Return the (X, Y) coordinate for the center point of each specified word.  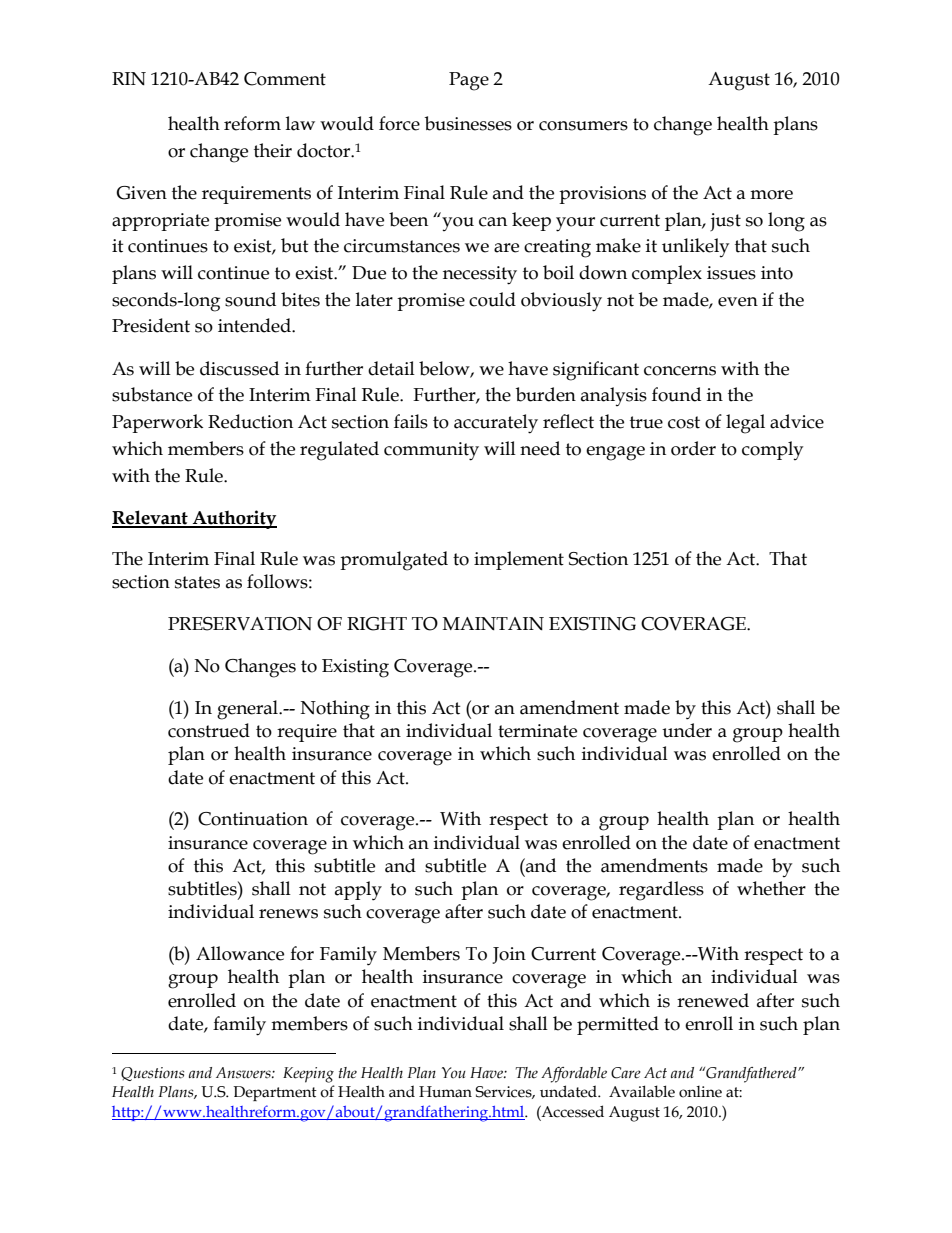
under (687, 730)
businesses (468, 123)
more (771, 195)
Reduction (250, 421)
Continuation (253, 819)
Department (275, 1093)
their (273, 150)
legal (745, 424)
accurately (496, 424)
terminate (537, 731)
